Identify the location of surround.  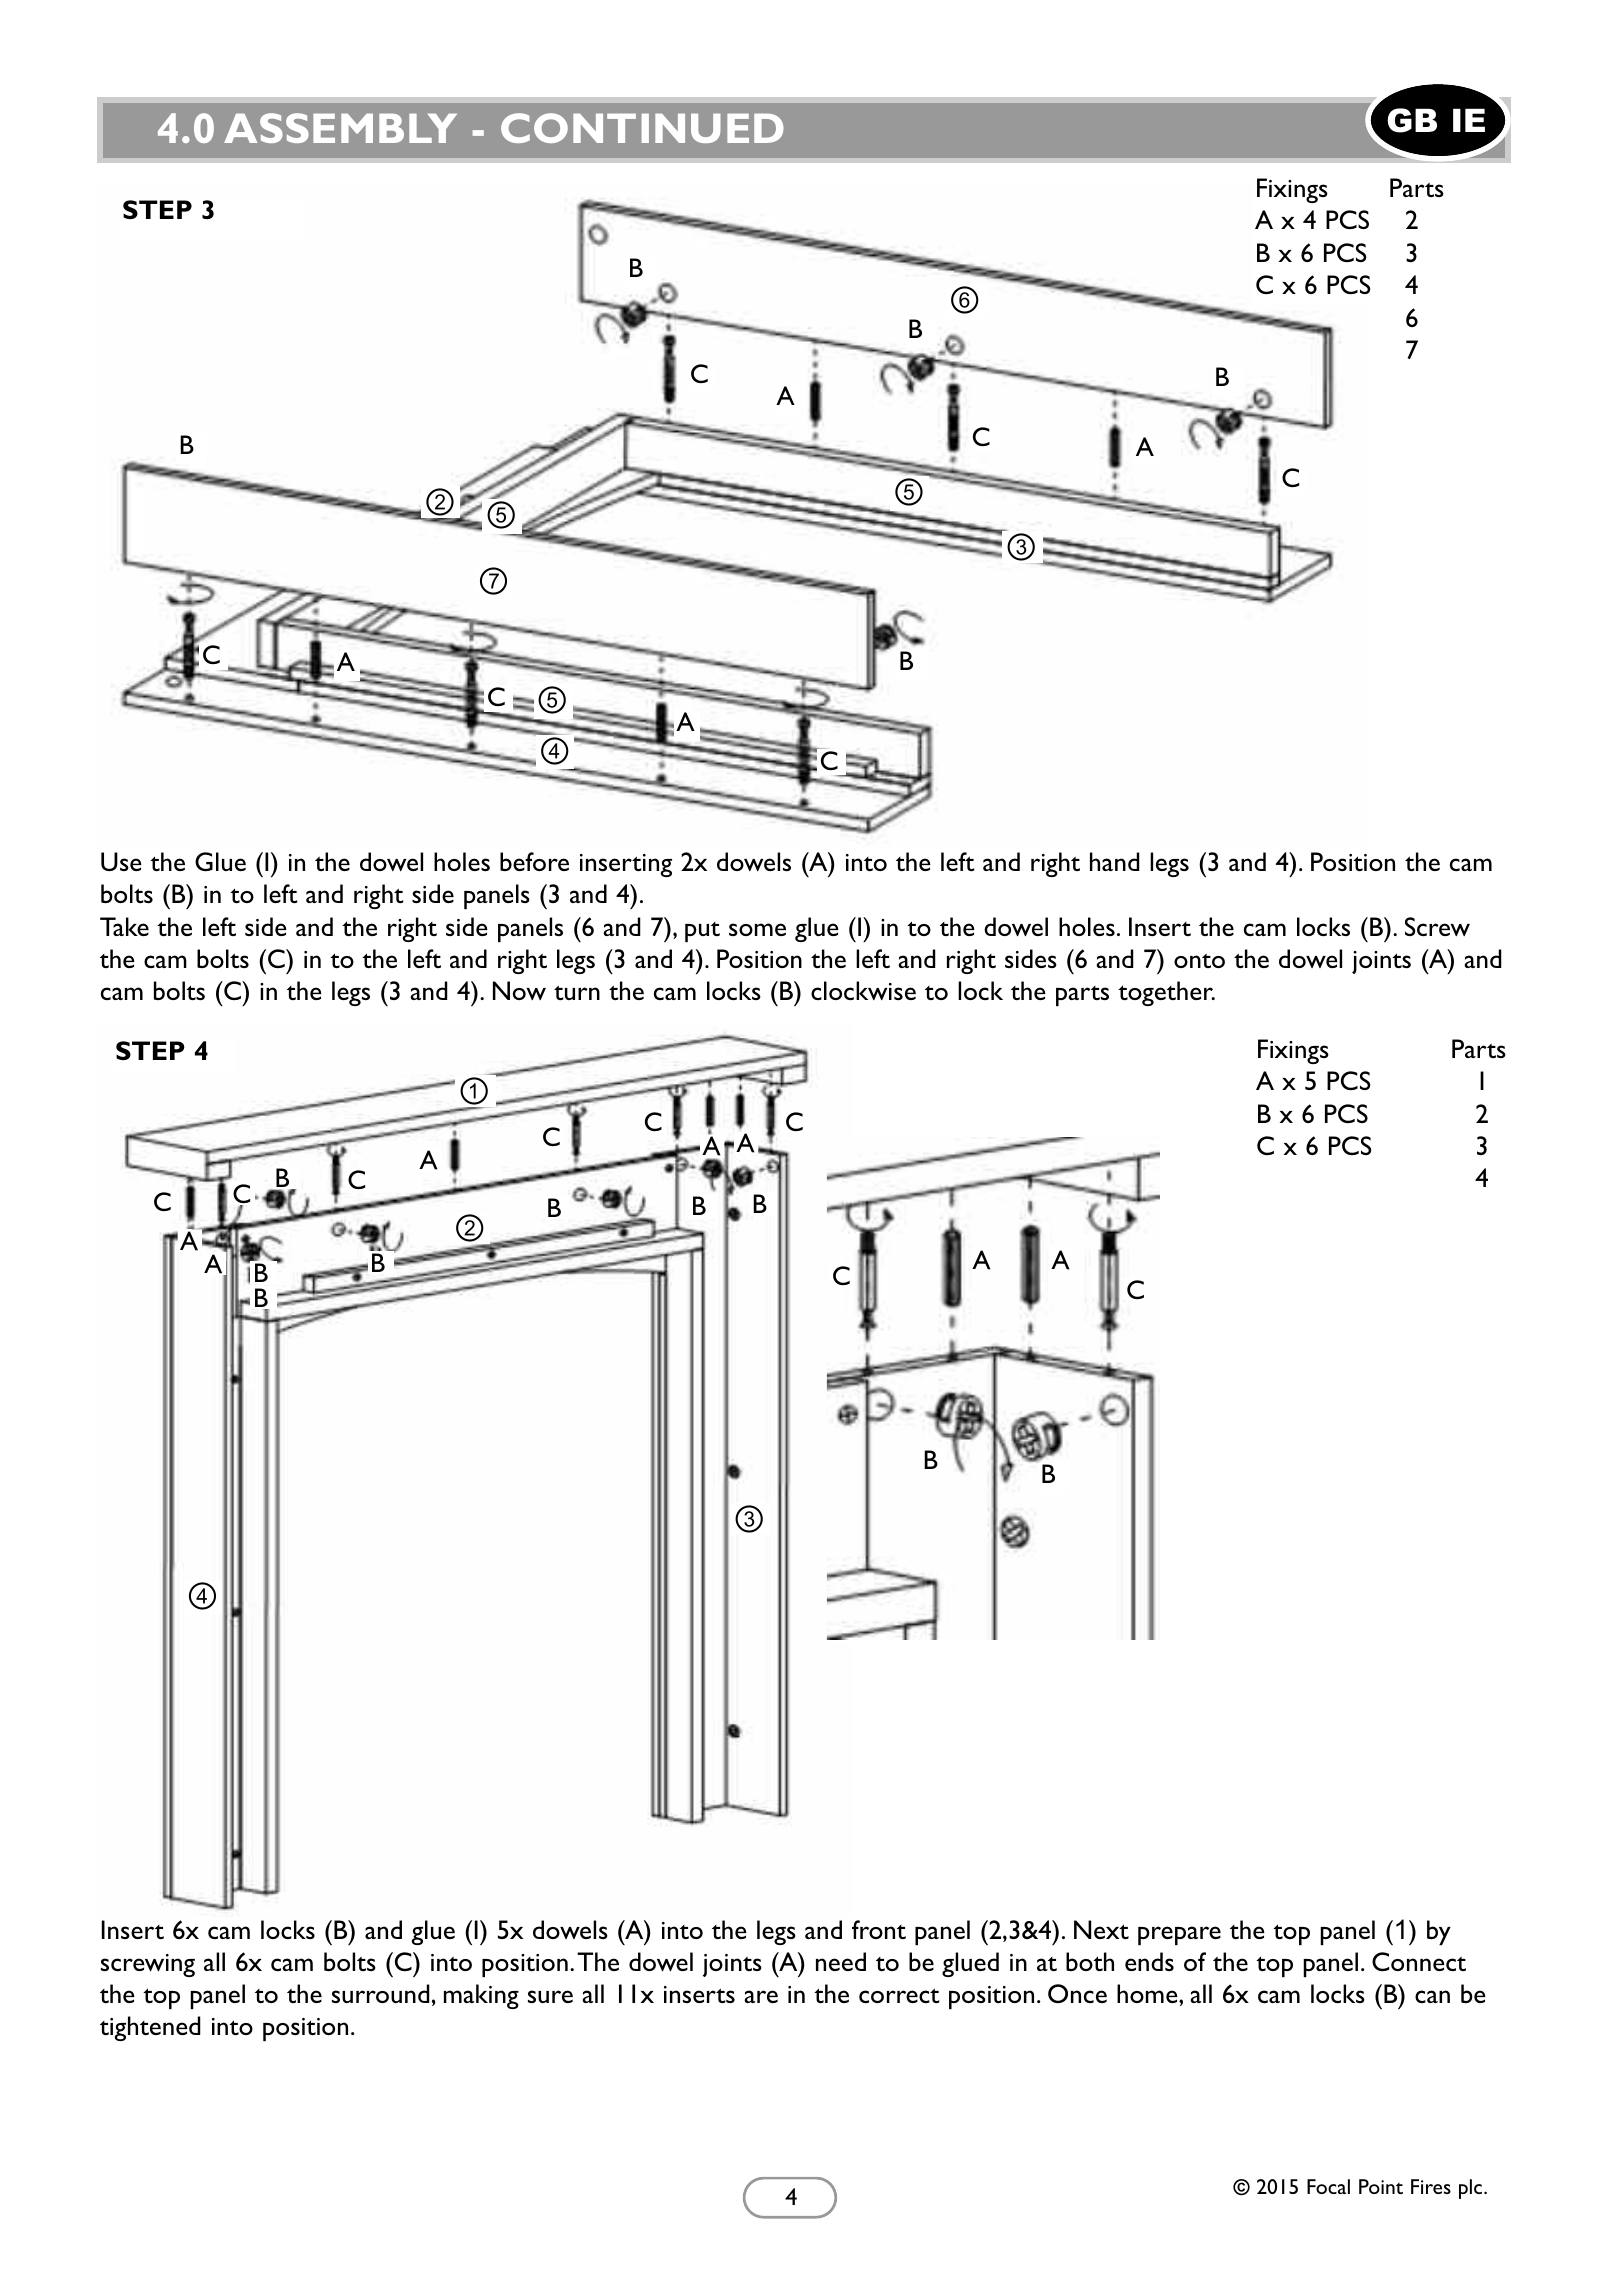
(381, 1993).
